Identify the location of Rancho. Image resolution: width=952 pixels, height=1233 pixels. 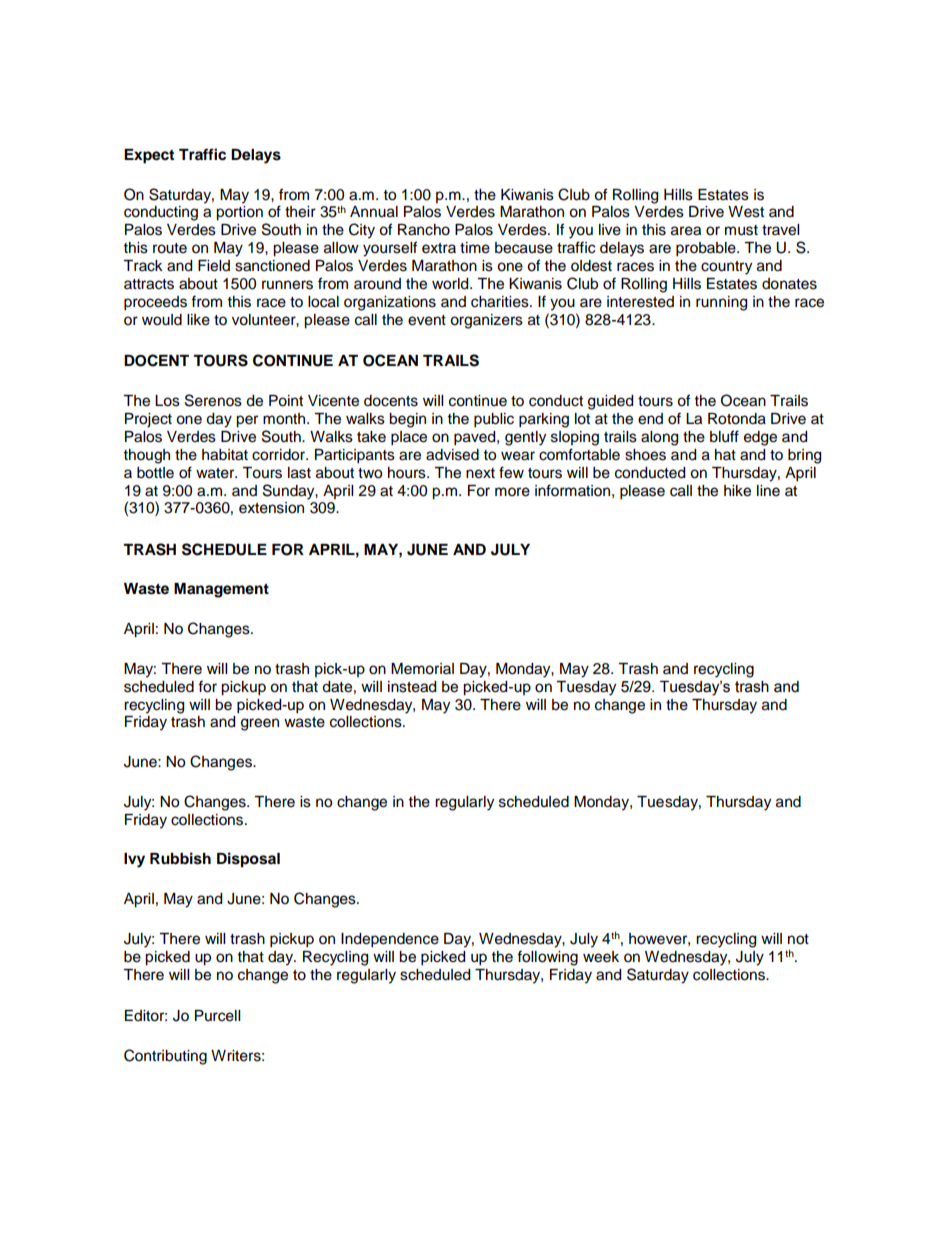
(424, 230).
